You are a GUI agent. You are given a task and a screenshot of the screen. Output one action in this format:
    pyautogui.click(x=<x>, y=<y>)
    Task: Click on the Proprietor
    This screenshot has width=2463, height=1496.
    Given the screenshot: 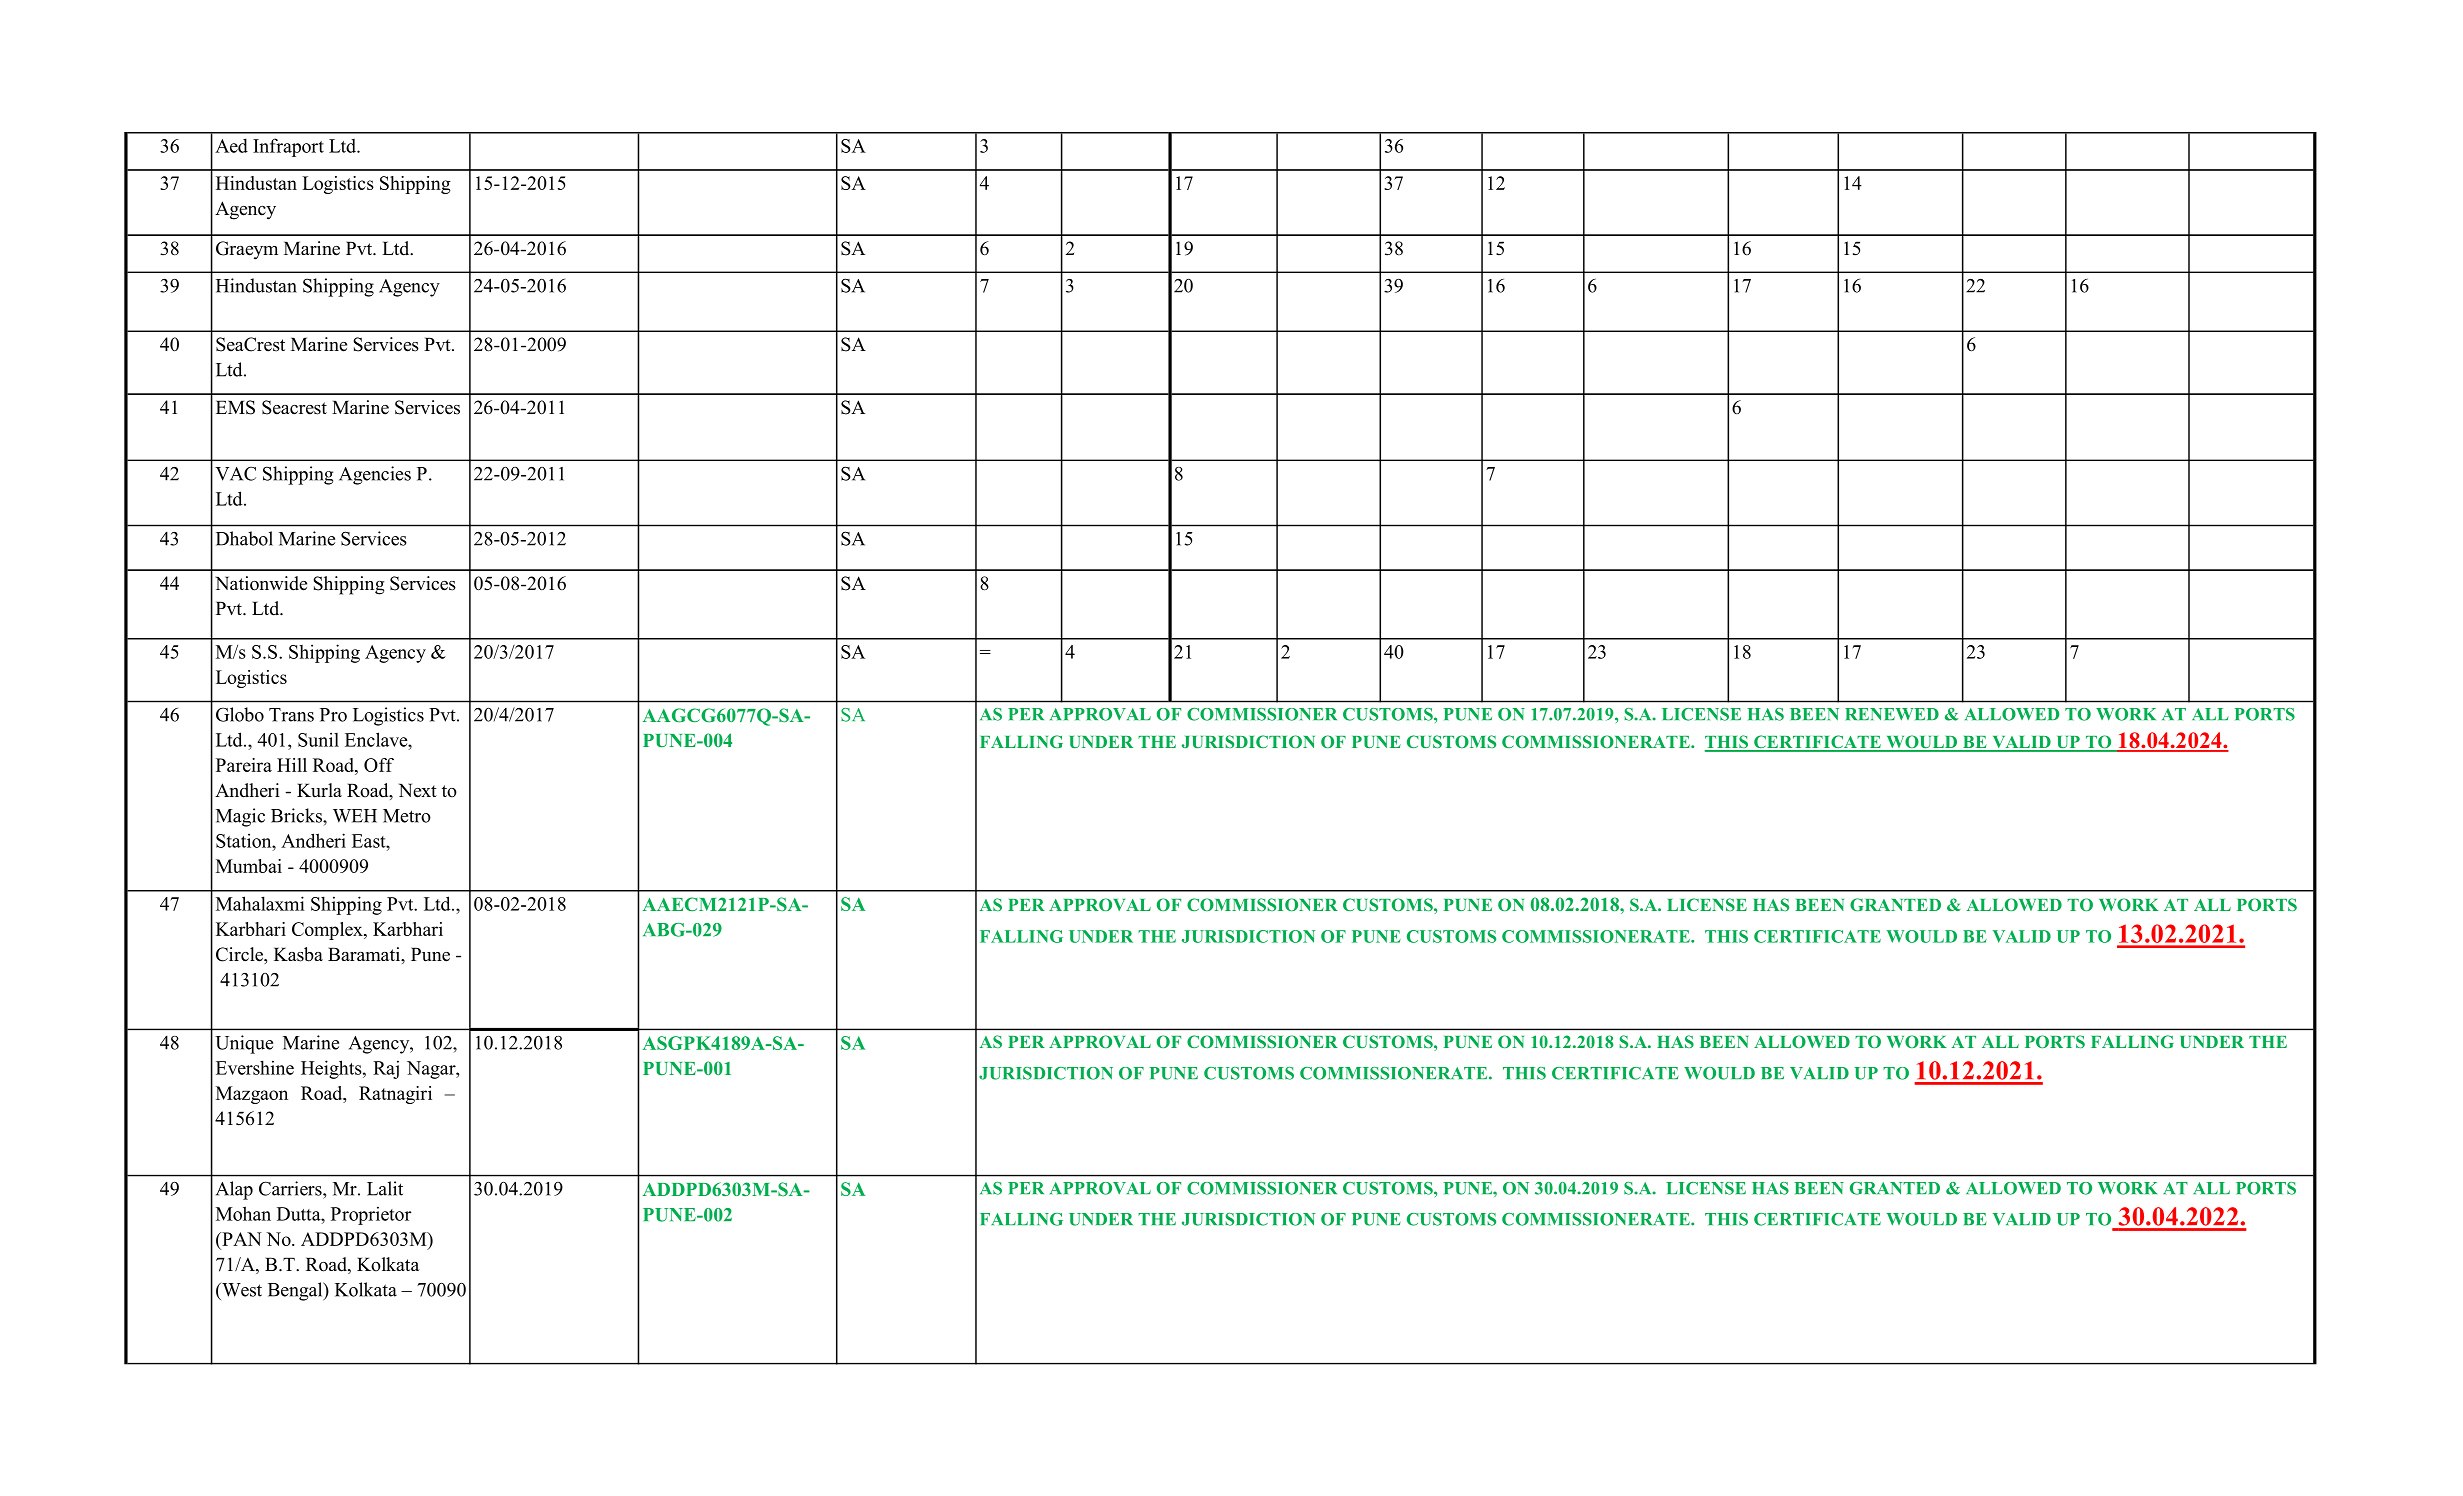 What is the action you would take?
    pyautogui.click(x=371, y=1215)
